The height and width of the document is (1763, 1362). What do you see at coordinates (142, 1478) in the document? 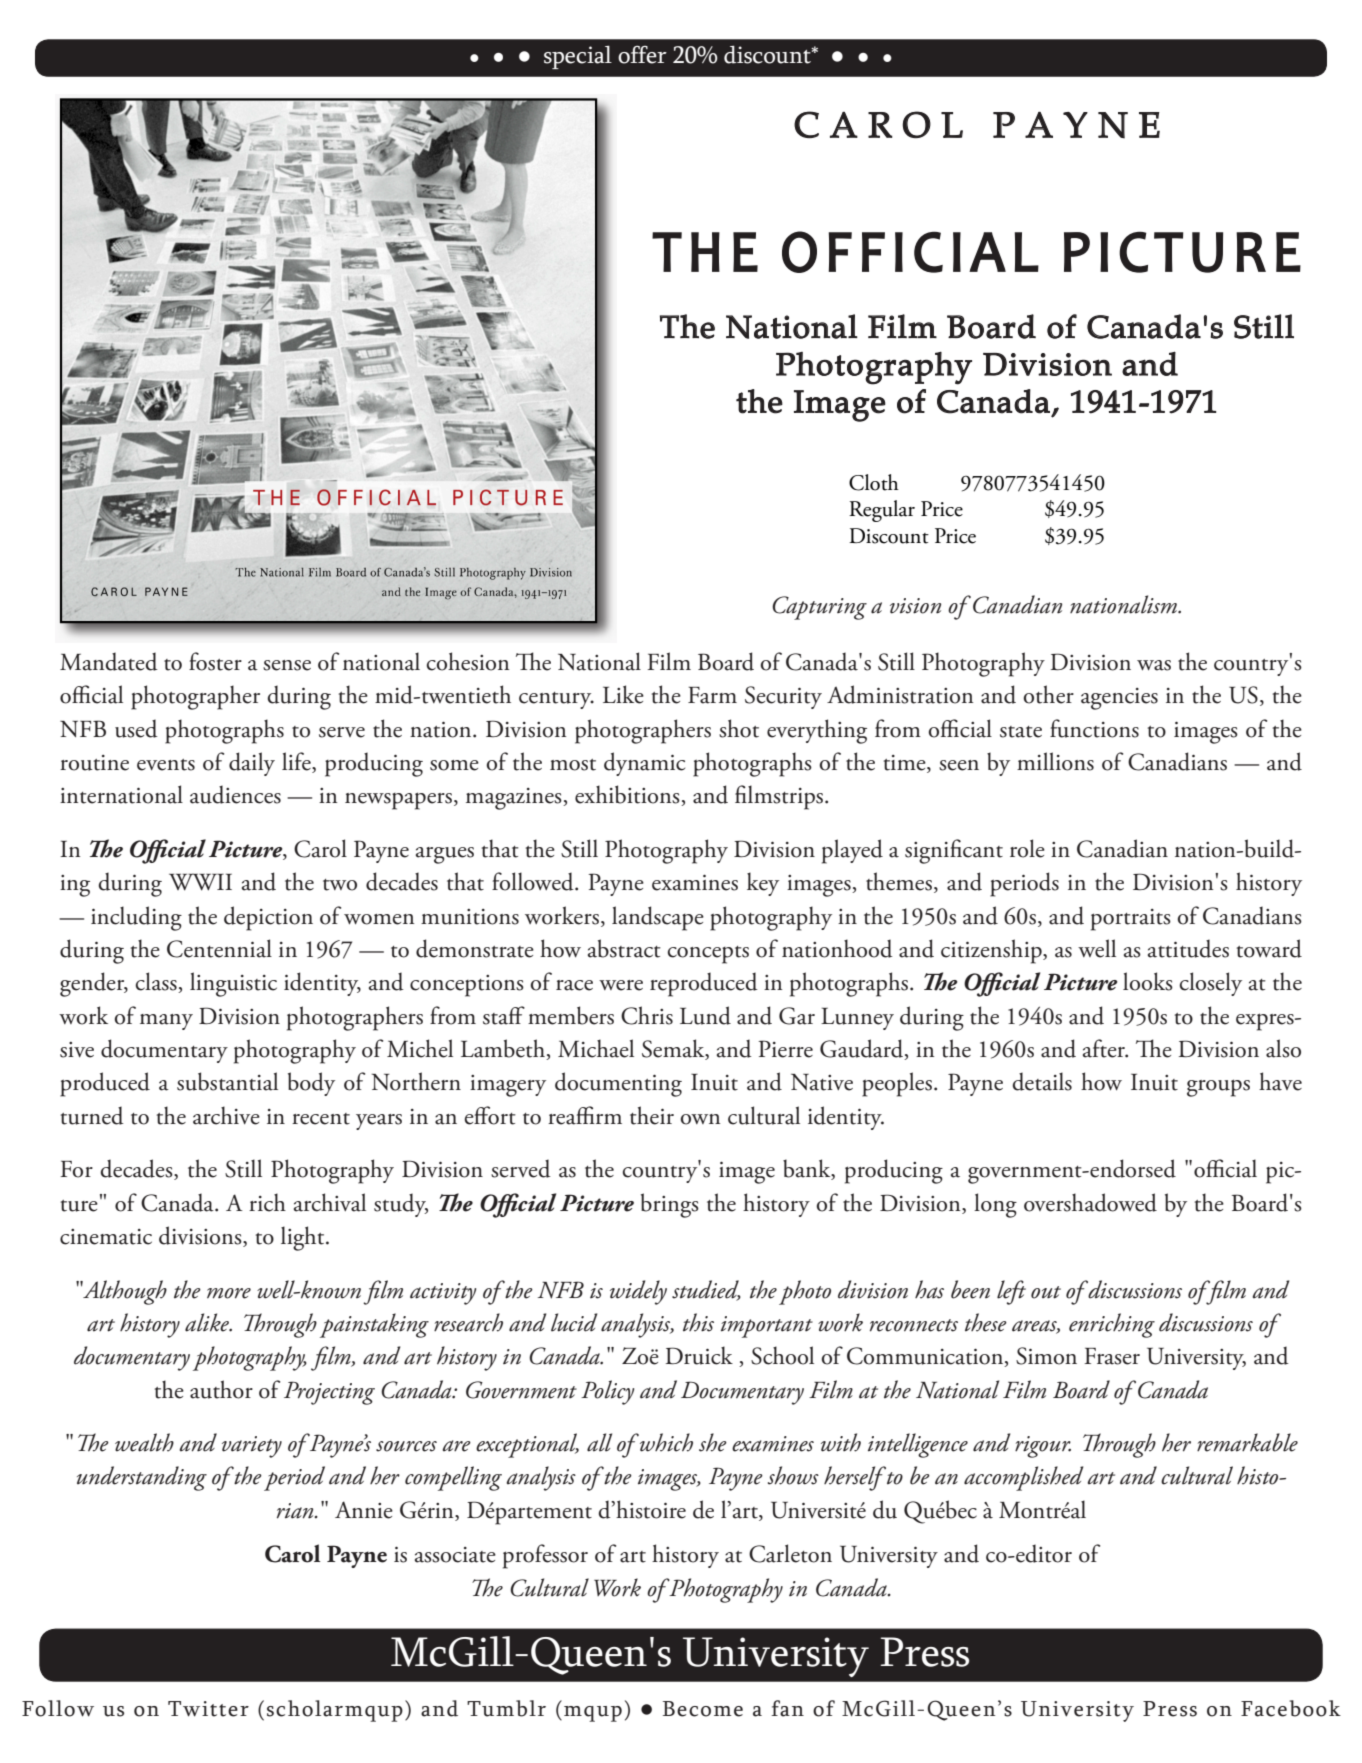
I see `understanding` at bounding box center [142, 1478].
